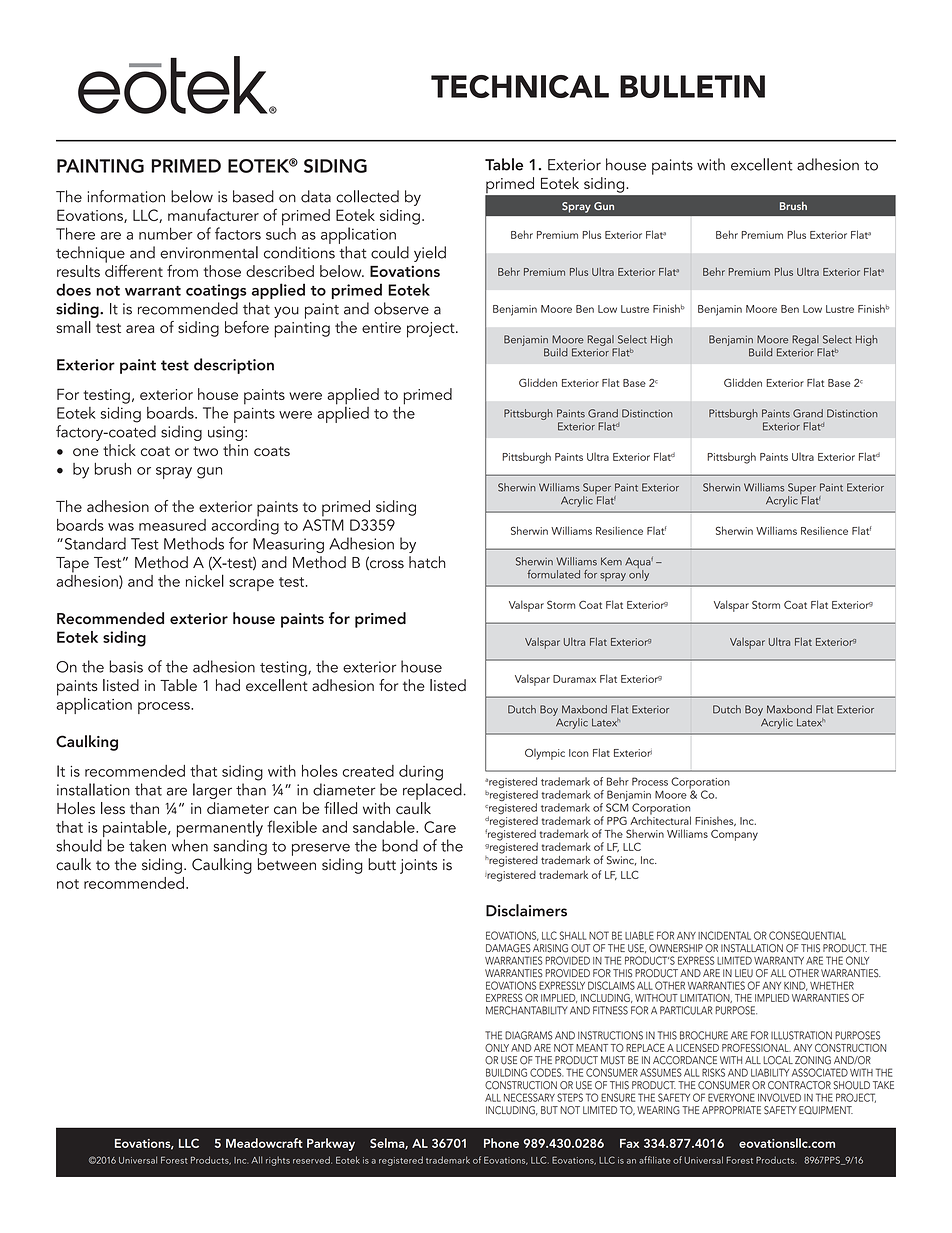 This document has width=952, height=1233. What do you see at coordinates (140, 329) in the document?
I see `area` at bounding box center [140, 329].
